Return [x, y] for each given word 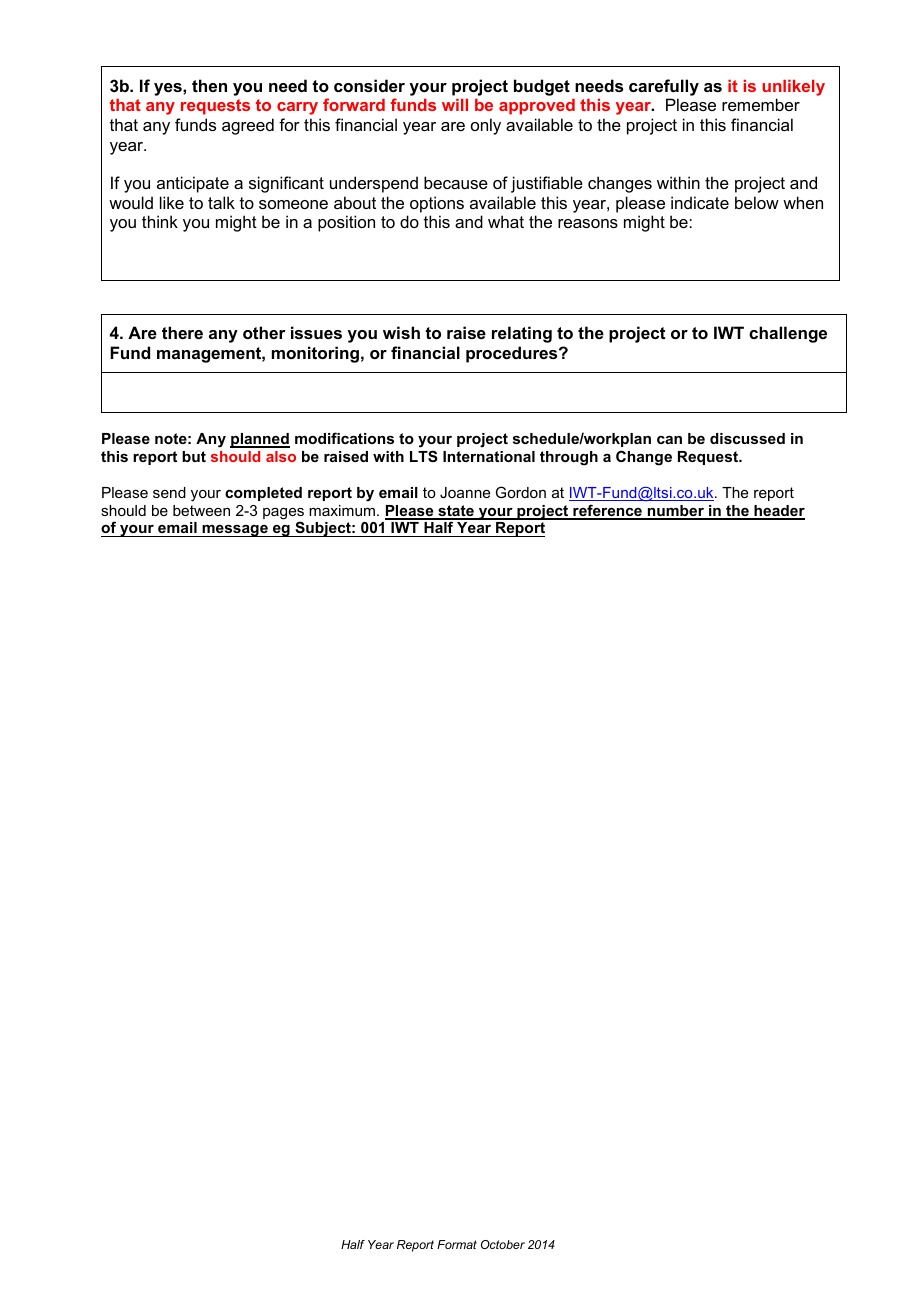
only [486, 126]
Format [457, 1244]
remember [761, 104]
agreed [248, 126]
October [503, 1244]
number [675, 512]
